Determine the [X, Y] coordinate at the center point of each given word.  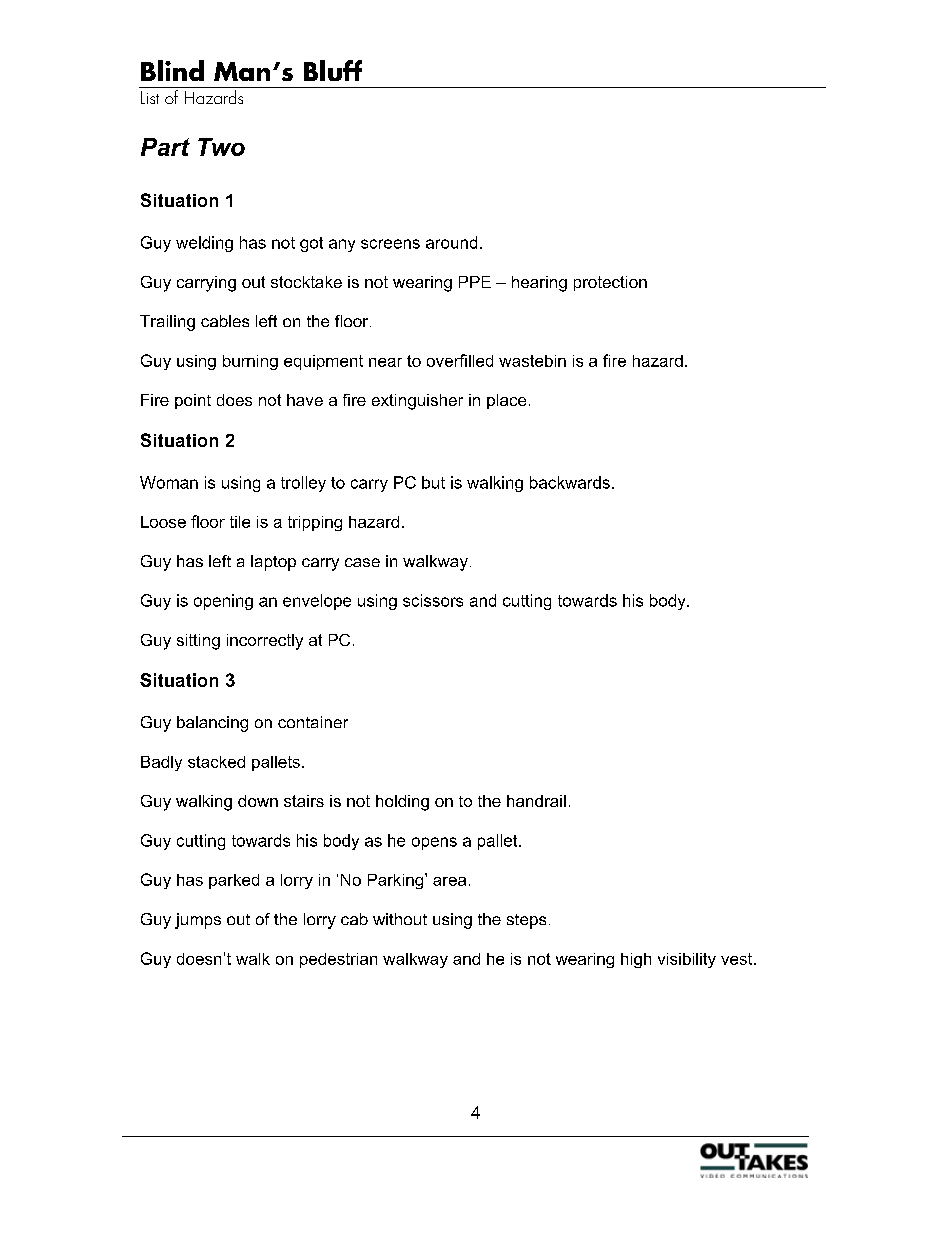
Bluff [333, 70]
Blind [172, 70]
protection [610, 283]
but [433, 482]
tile [240, 522]
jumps [198, 921]
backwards [570, 482]
